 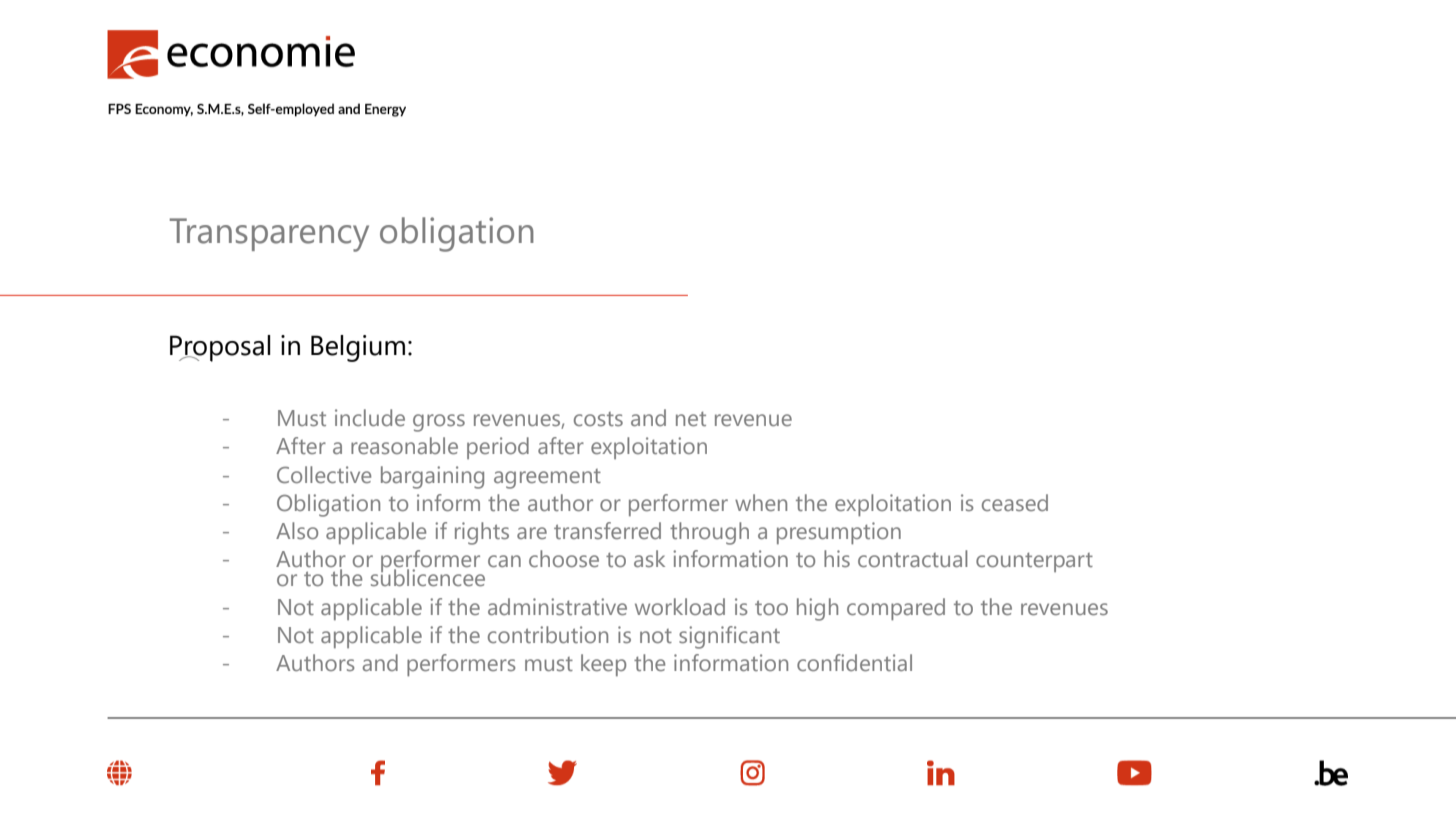 I want to click on period, so click(x=498, y=448).
